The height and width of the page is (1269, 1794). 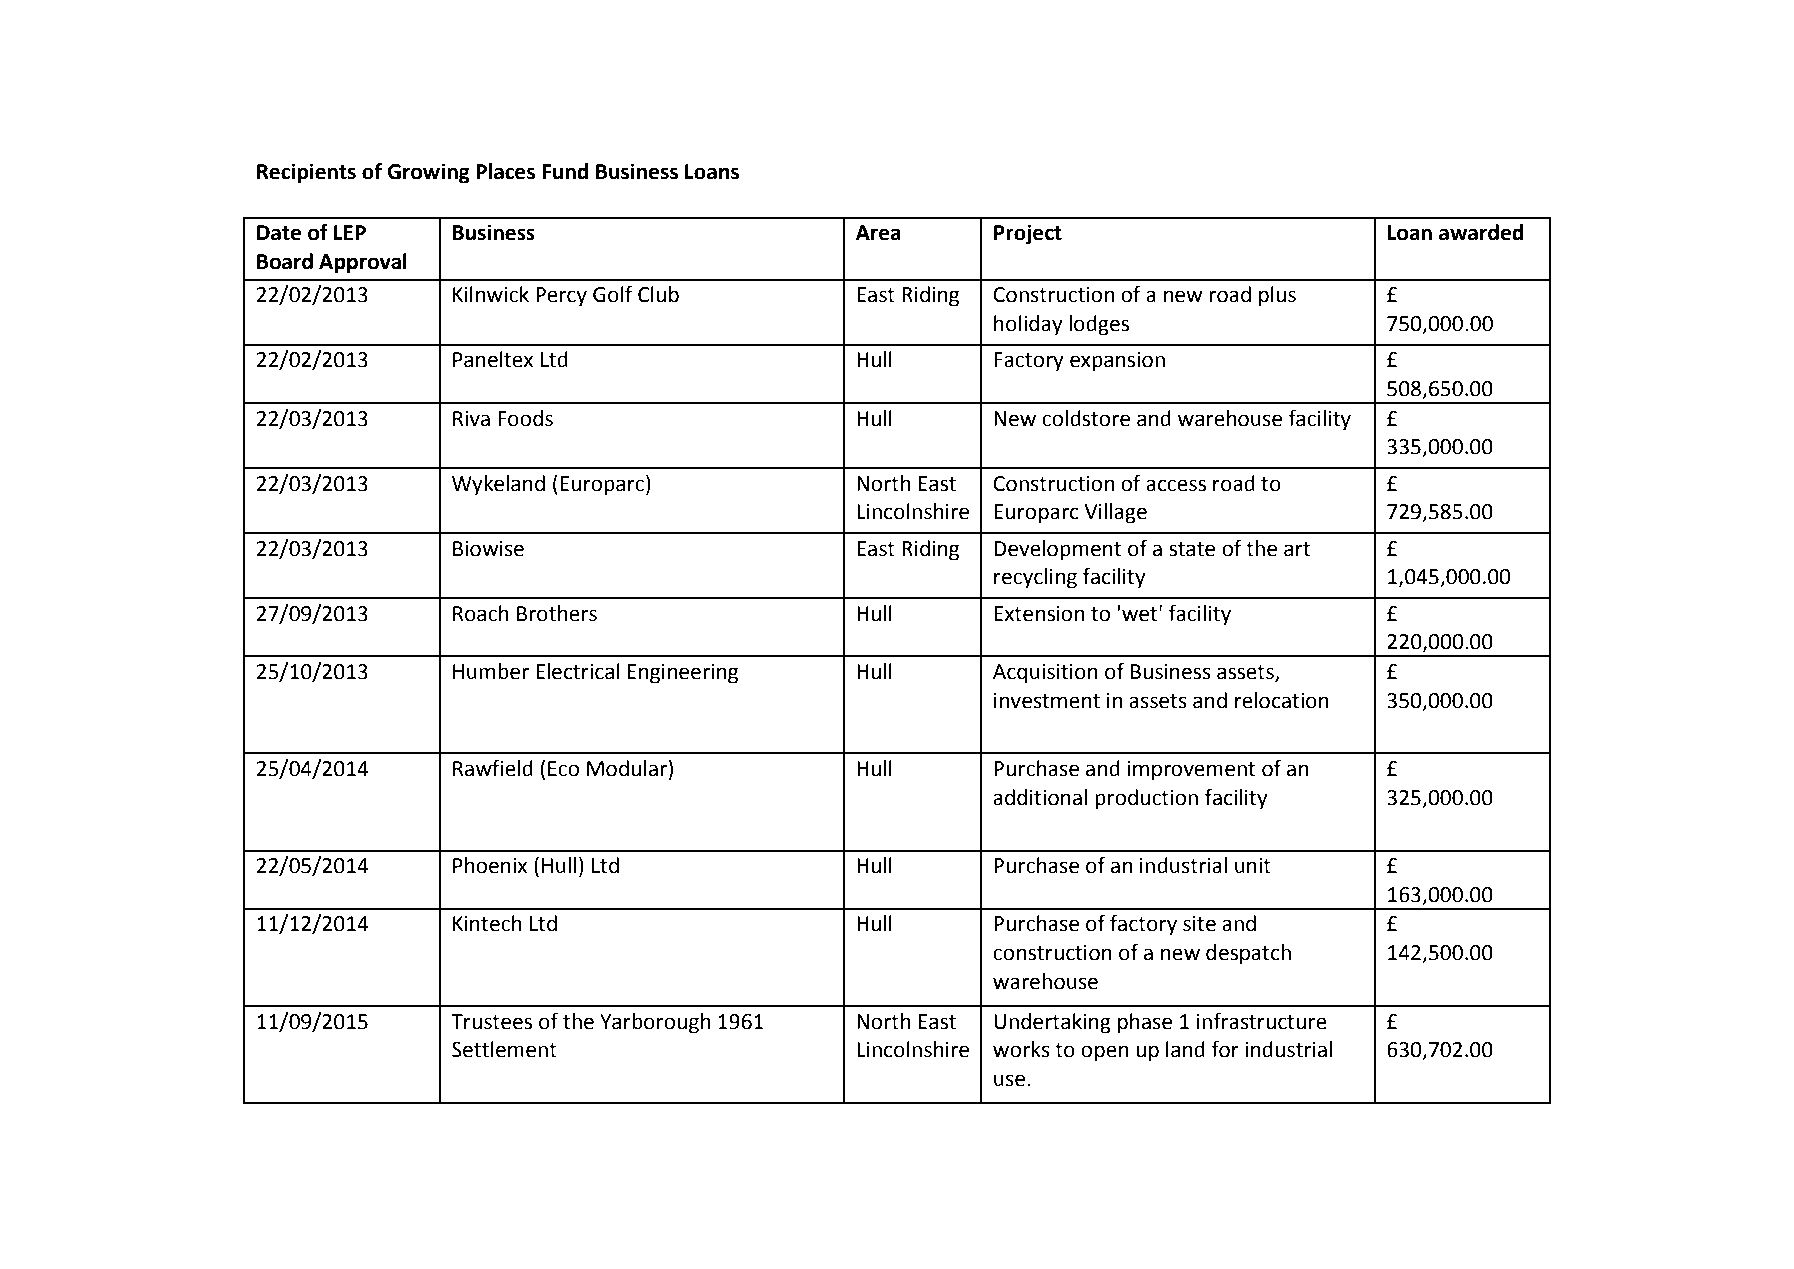 I want to click on investment, so click(x=1047, y=701).
